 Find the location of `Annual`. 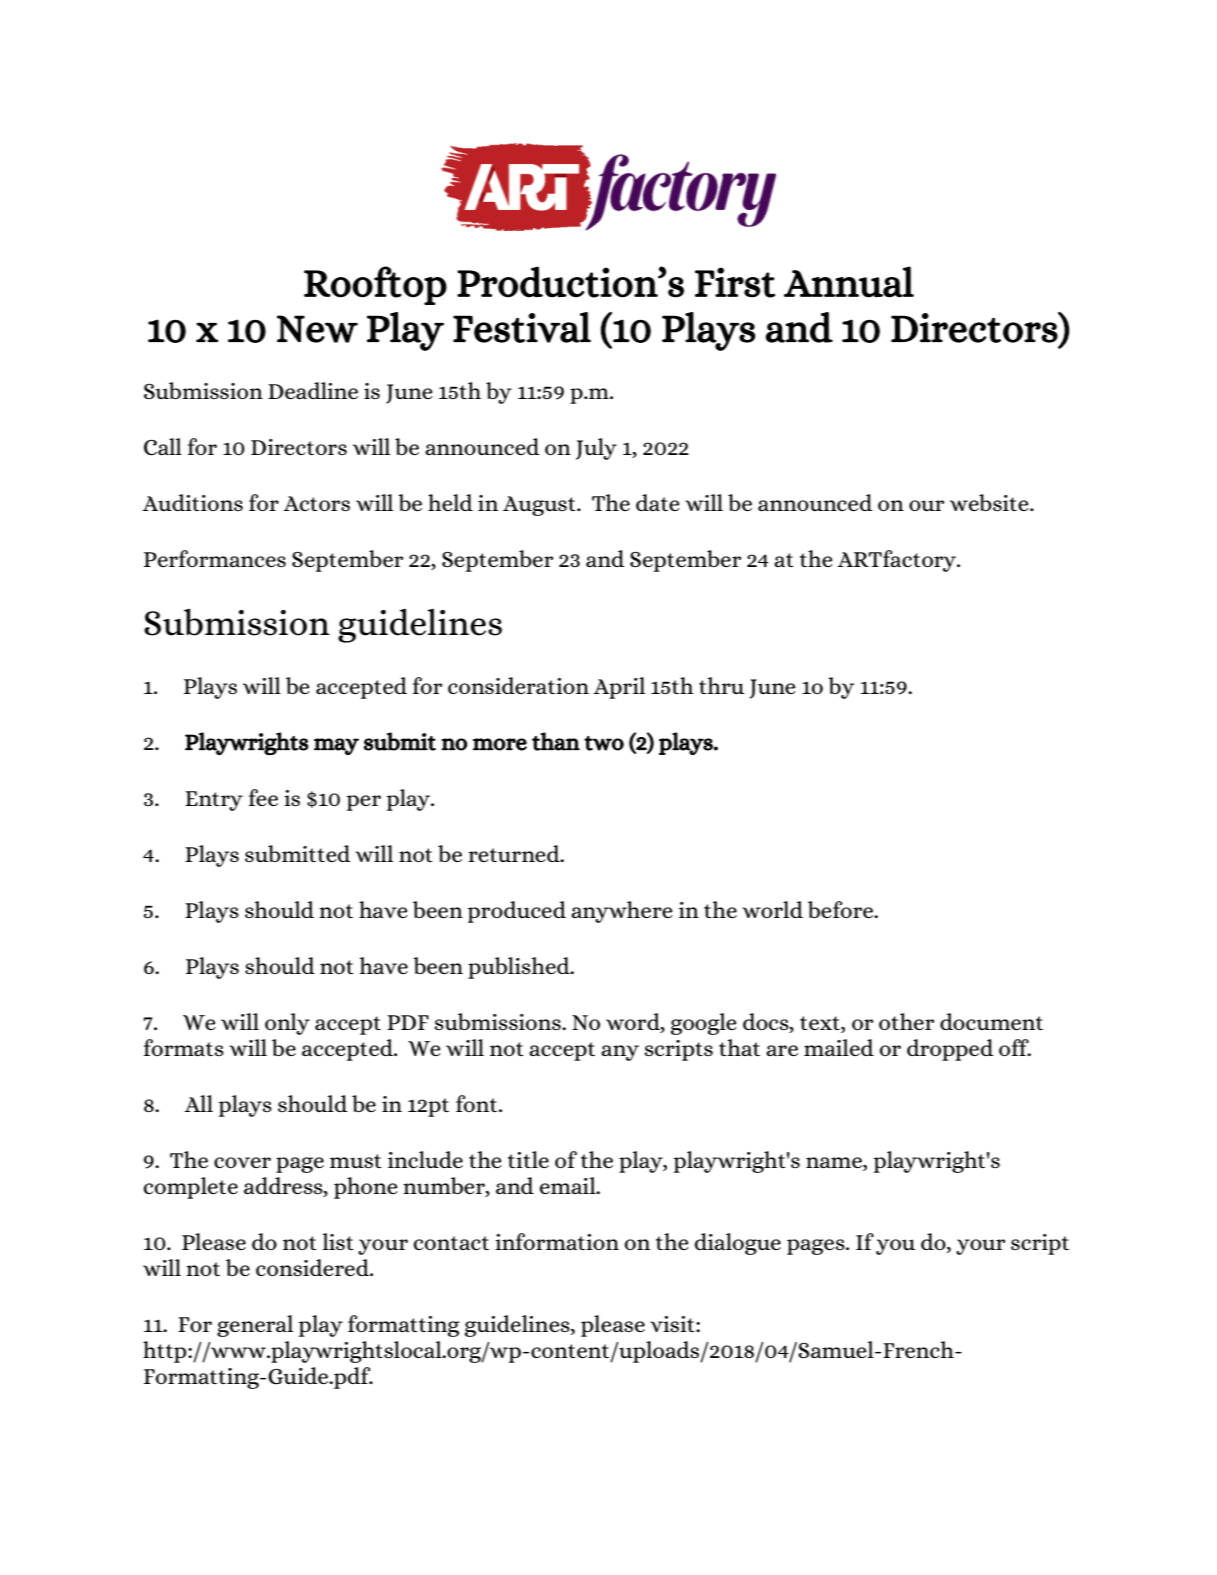

Annual is located at coordinates (849, 282).
